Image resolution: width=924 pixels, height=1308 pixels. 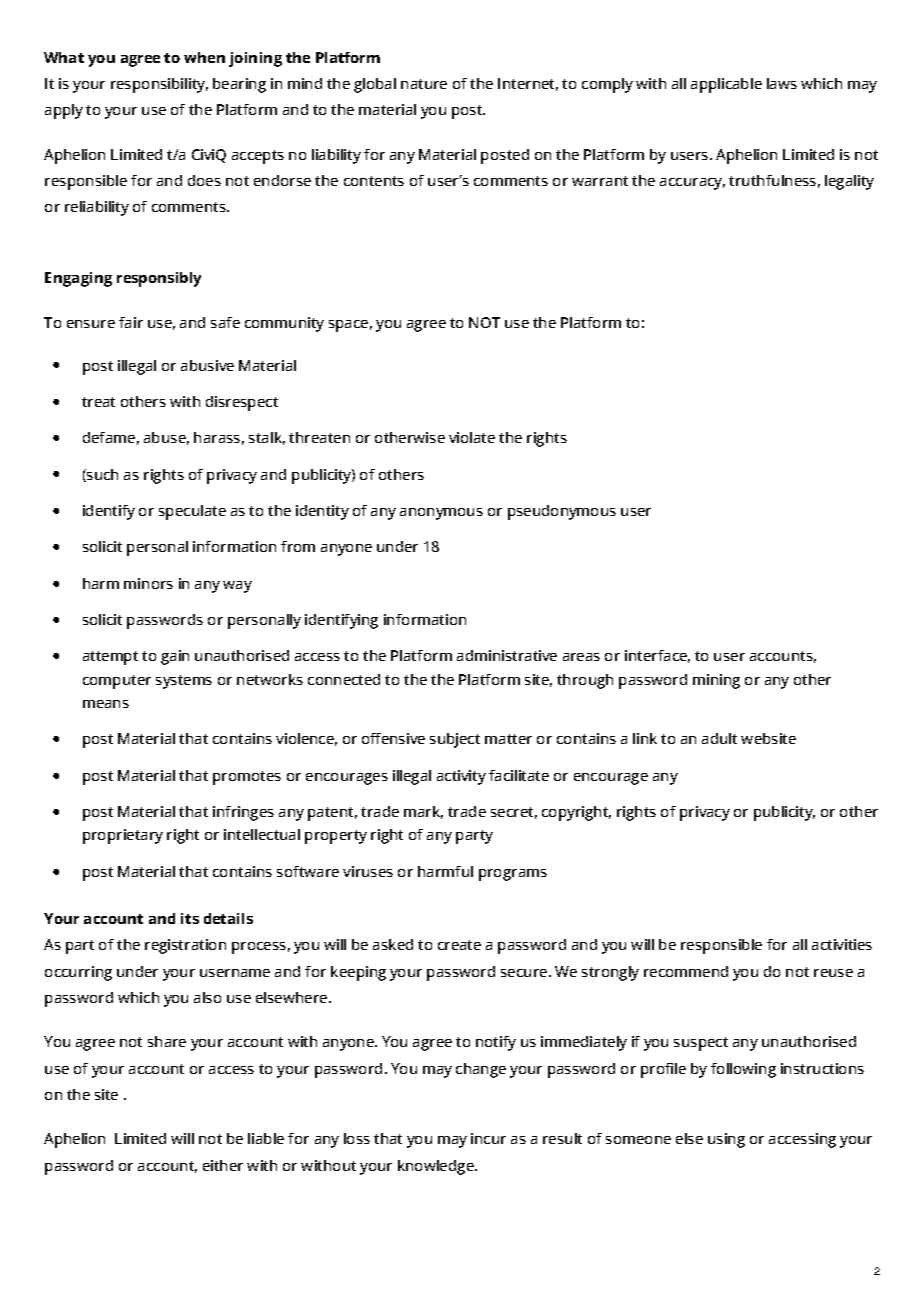 I want to click on activities, so click(x=842, y=944).
